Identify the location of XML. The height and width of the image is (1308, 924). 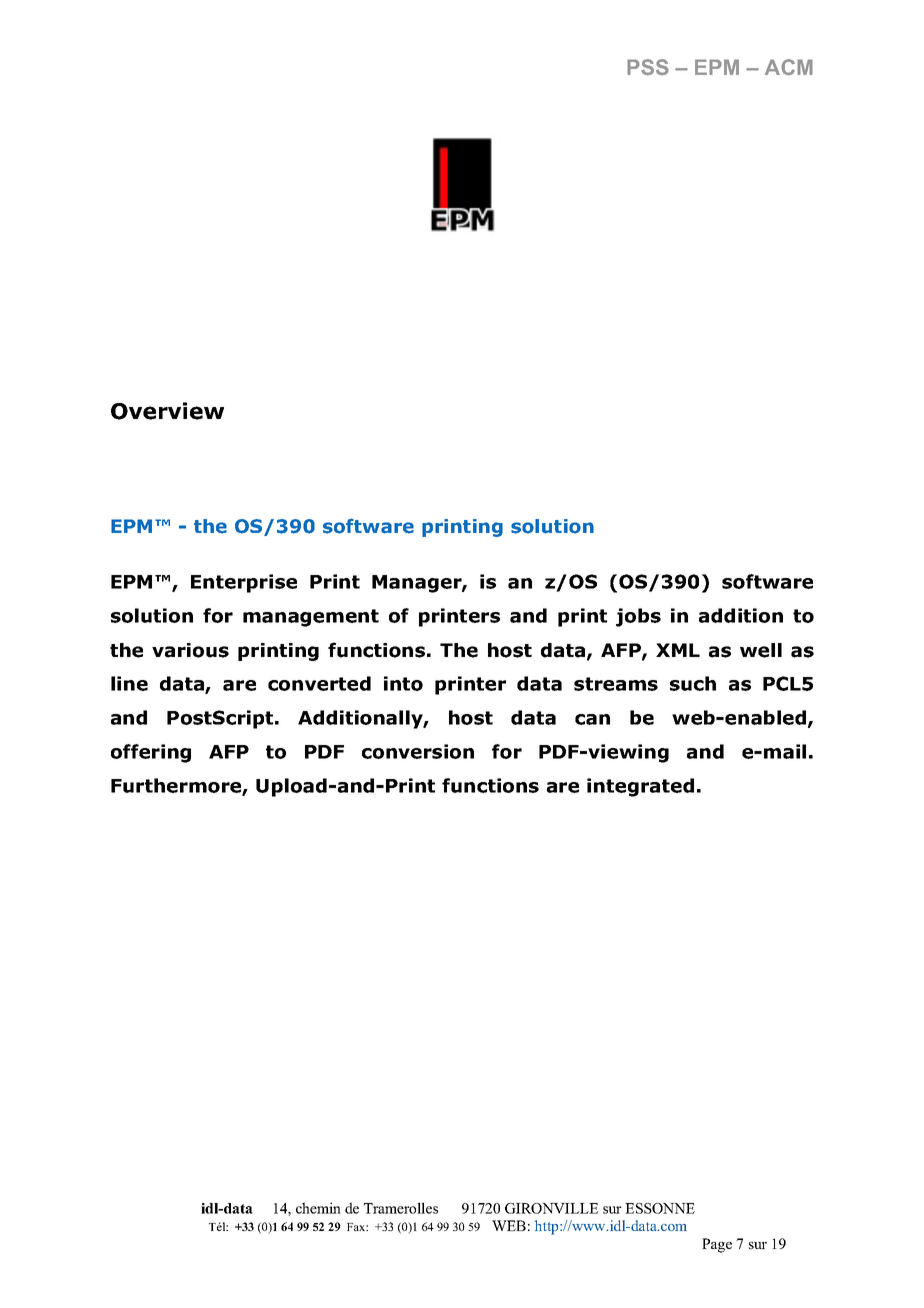
(678, 650).
